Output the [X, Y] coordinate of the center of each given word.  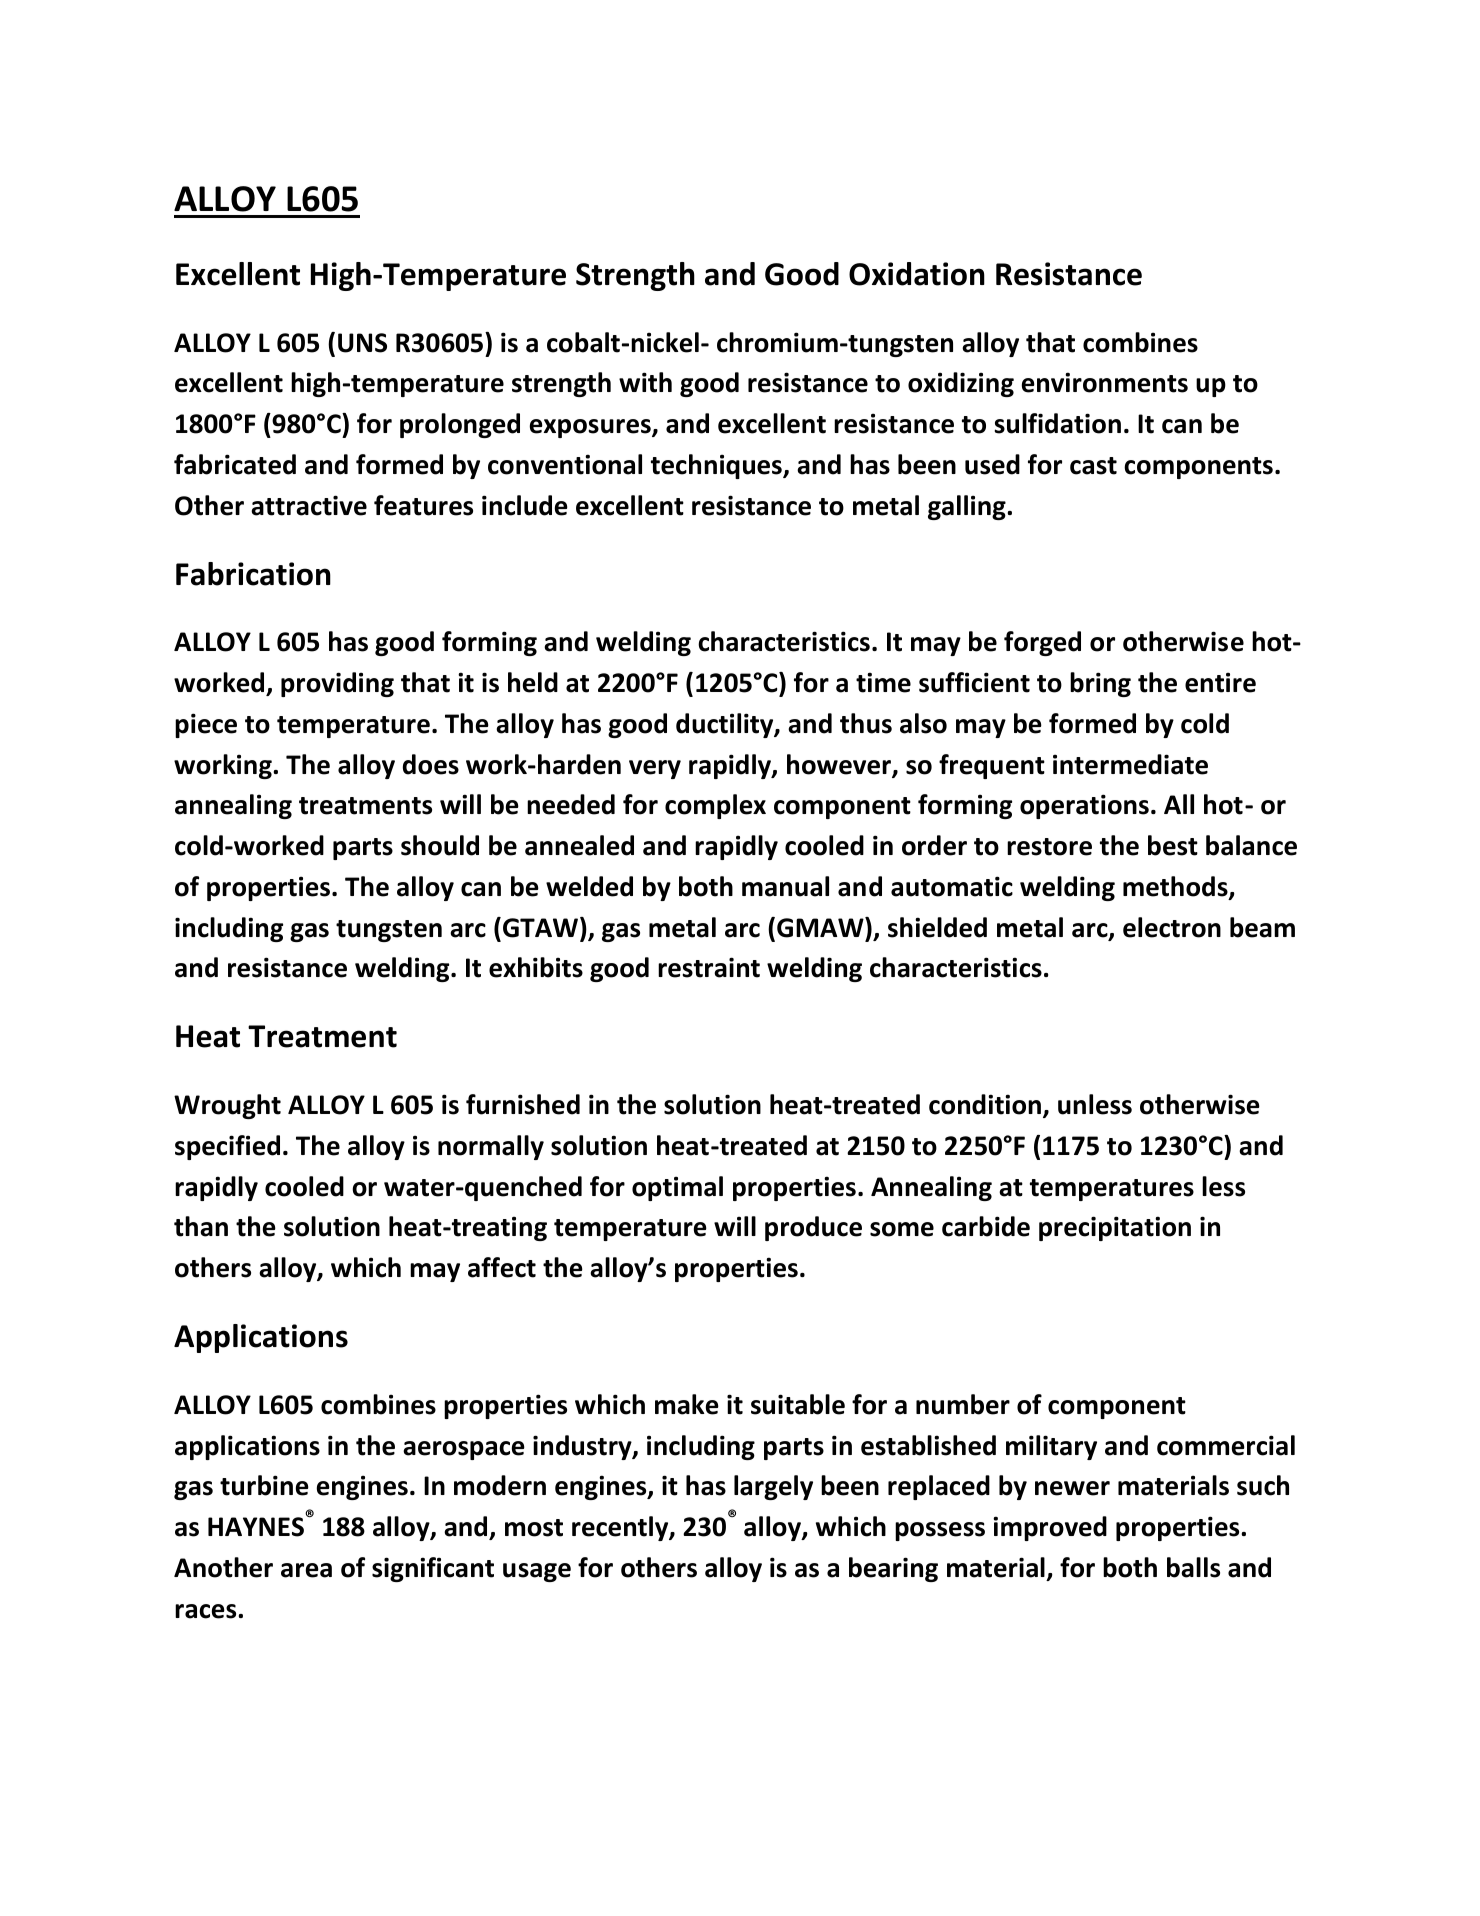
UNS [362, 343]
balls [1193, 1567]
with [645, 382]
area [306, 1570]
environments [1105, 382]
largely [773, 1487]
